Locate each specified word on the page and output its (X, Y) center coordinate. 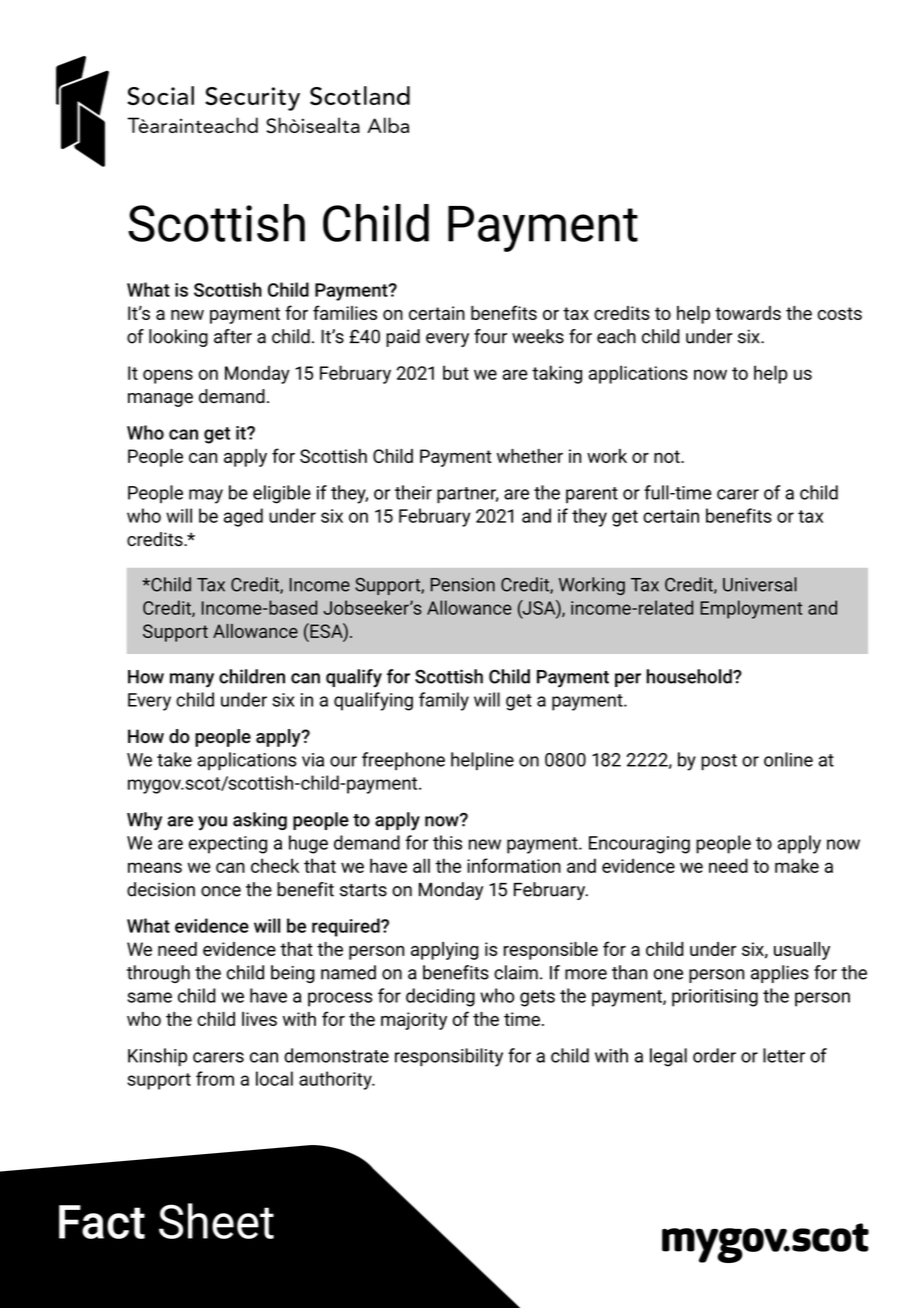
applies (780, 974)
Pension (462, 585)
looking (178, 338)
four (490, 336)
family (444, 701)
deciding (440, 997)
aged (243, 517)
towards (748, 313)
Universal (760, 584)
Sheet (216, 1221)
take (174, 759)
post (719, 762)
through (158, 974)
